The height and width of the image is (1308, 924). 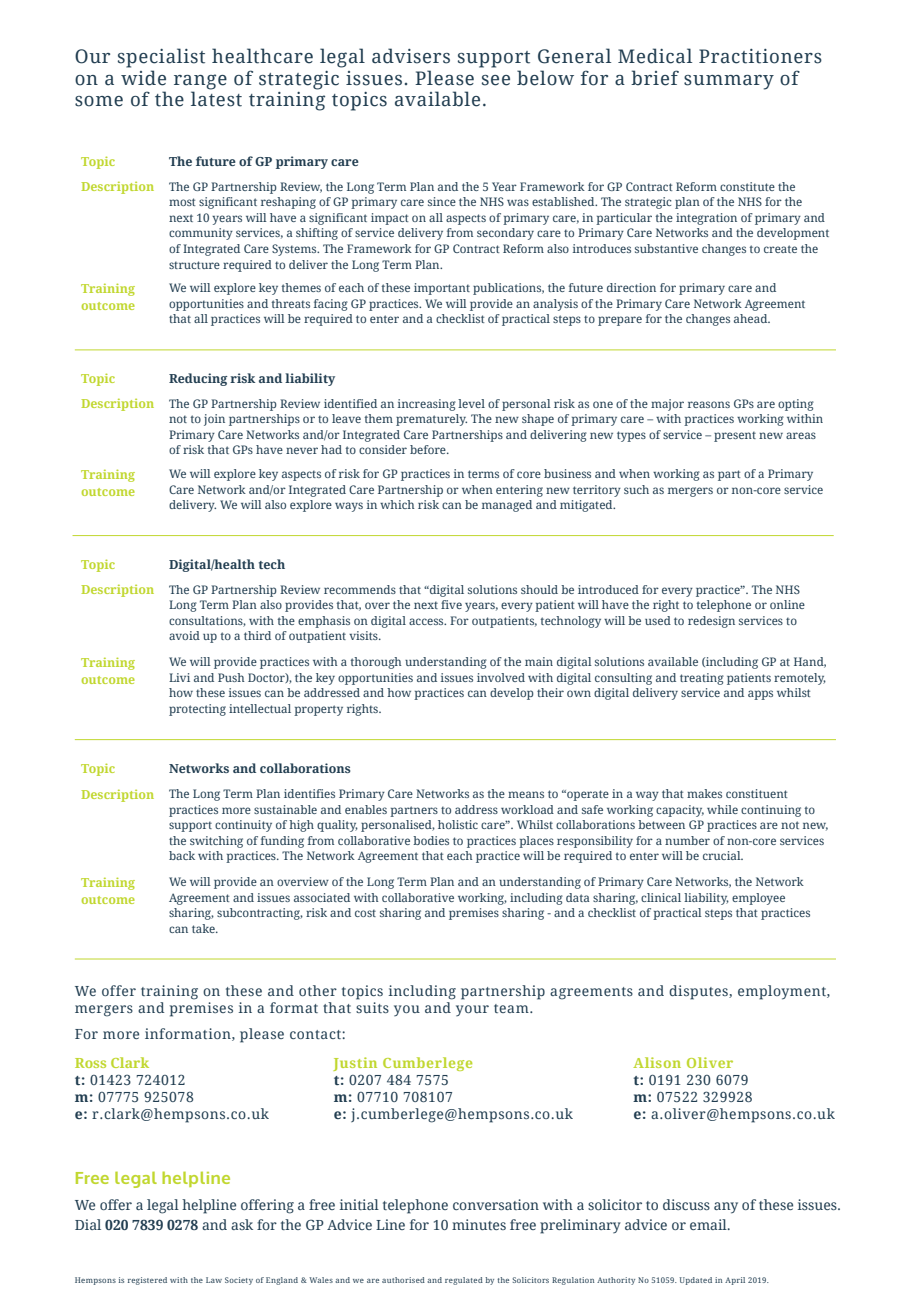 What do you see at coordinates (431, 840) in the image?
I see `bodies` at bounding box center [431, 840].
